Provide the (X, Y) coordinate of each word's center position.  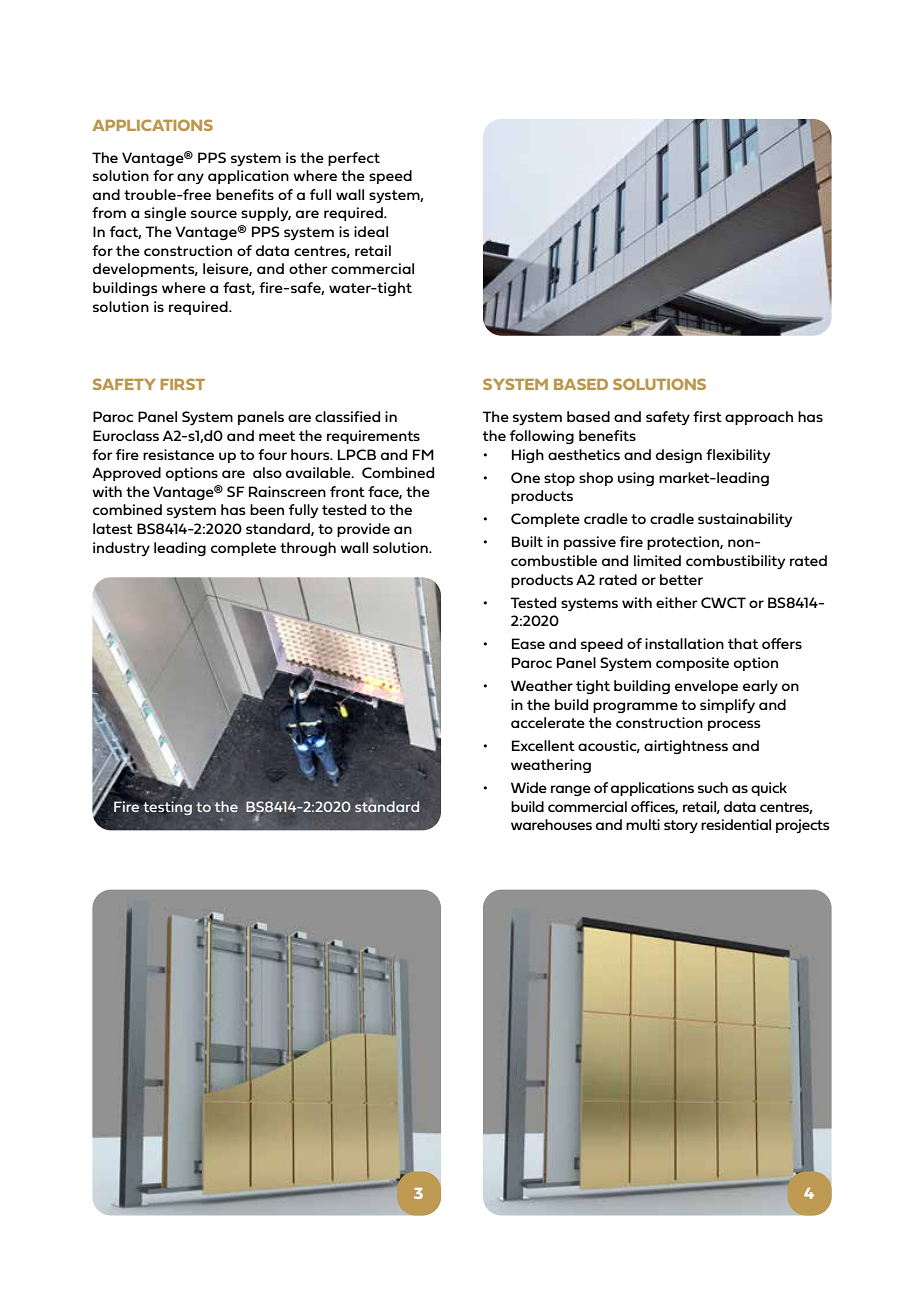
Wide (529, 787)
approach (759, 418)
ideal (371, 231)
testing (167, 808)
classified (347, 416)
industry (121, 549)
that (743, 643)
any (190, 178)
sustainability (745, 520)
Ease (528, 643)
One (525, 477)
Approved (126, 474)
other (308, 268)
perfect (354, 159)
